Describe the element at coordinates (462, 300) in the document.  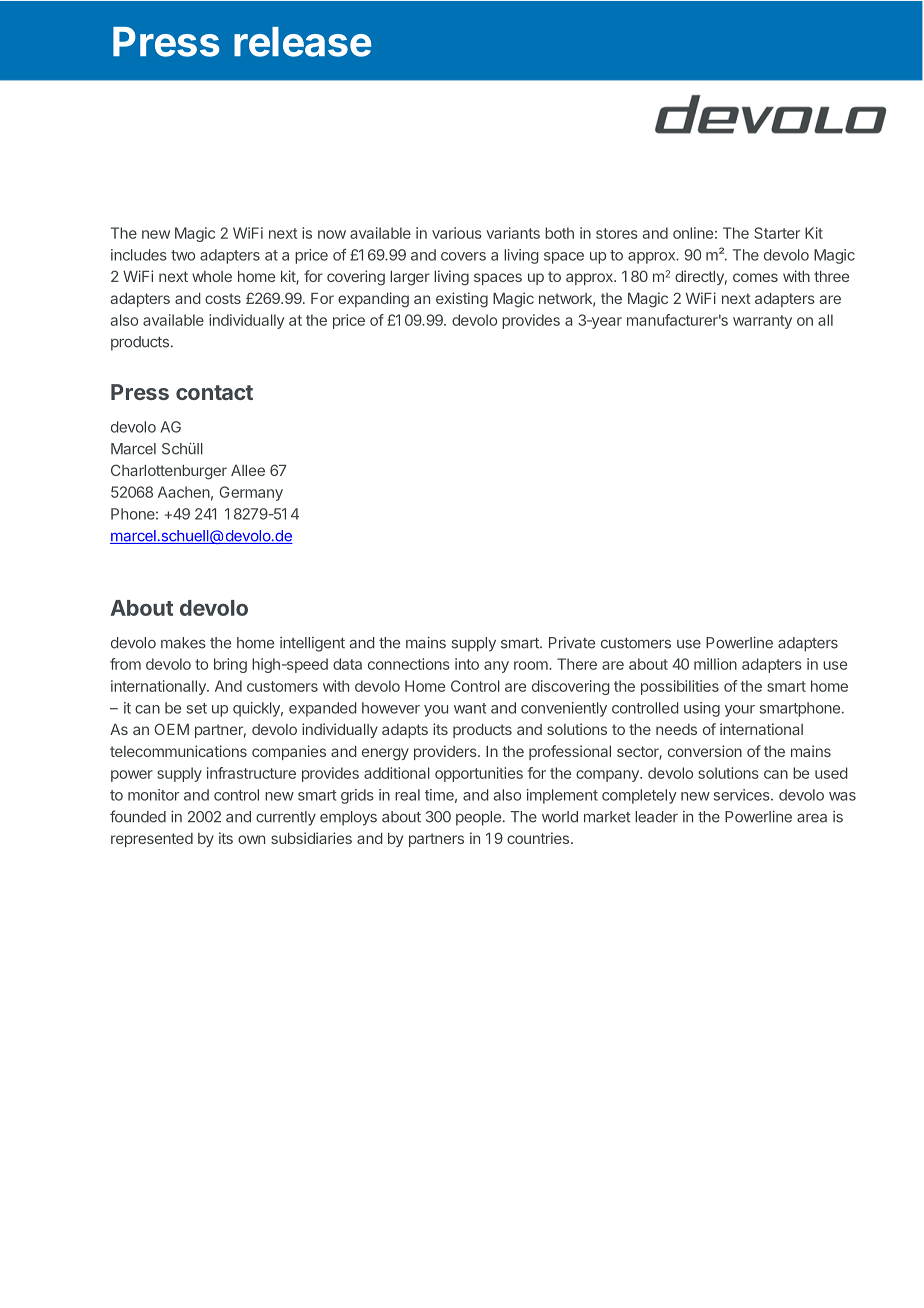
I see `existing` at that location.
